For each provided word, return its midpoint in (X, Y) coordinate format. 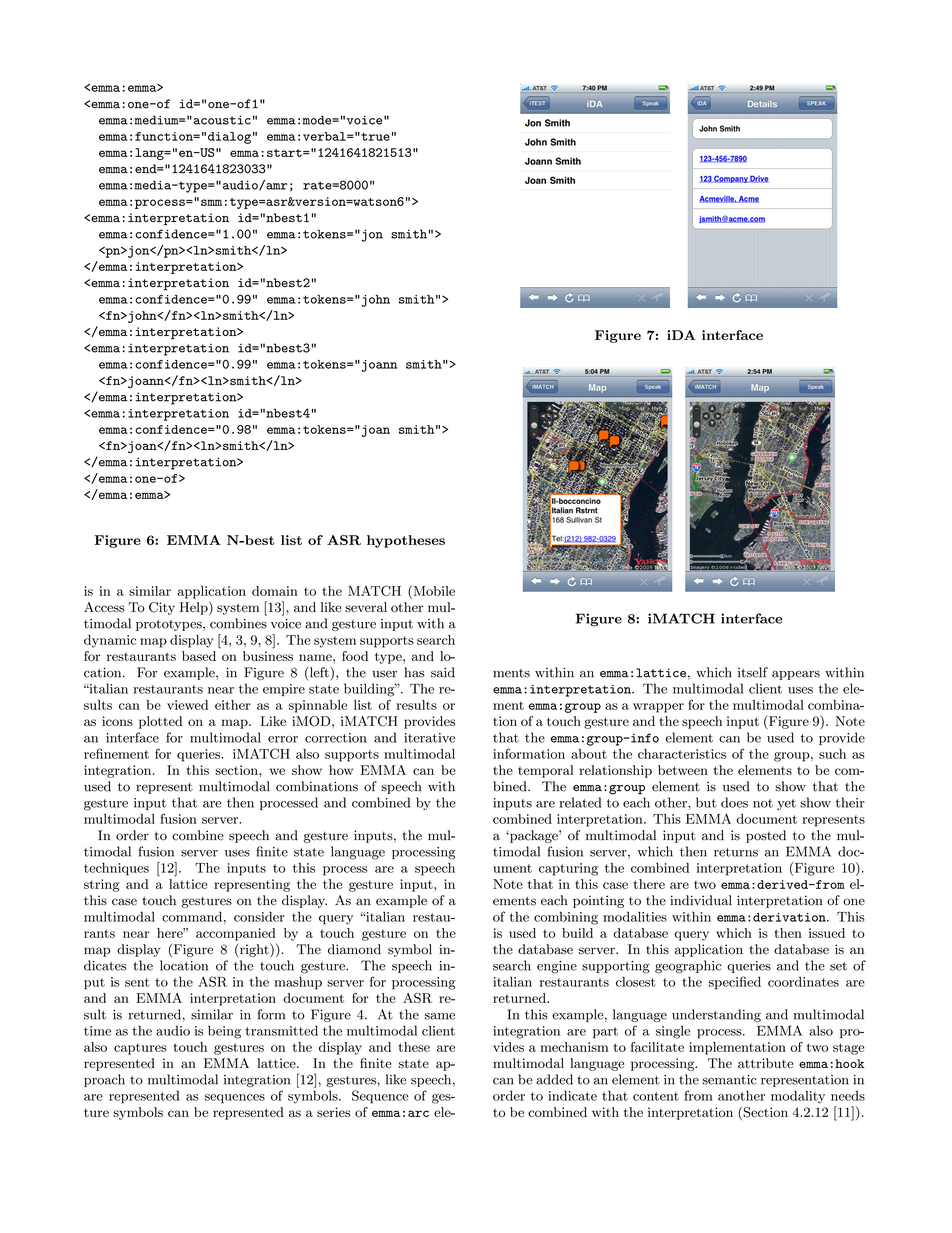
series (333, 1112)
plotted (160, 722)
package (534, 836)
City (162, 608)
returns (736, 852)
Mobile (433, 590)
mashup (298, 983)
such (832, 754)
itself (753, 672)
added (554, 1079)
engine (557, 967)
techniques (116, 869)
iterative (429, 738)
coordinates (803, 981)
